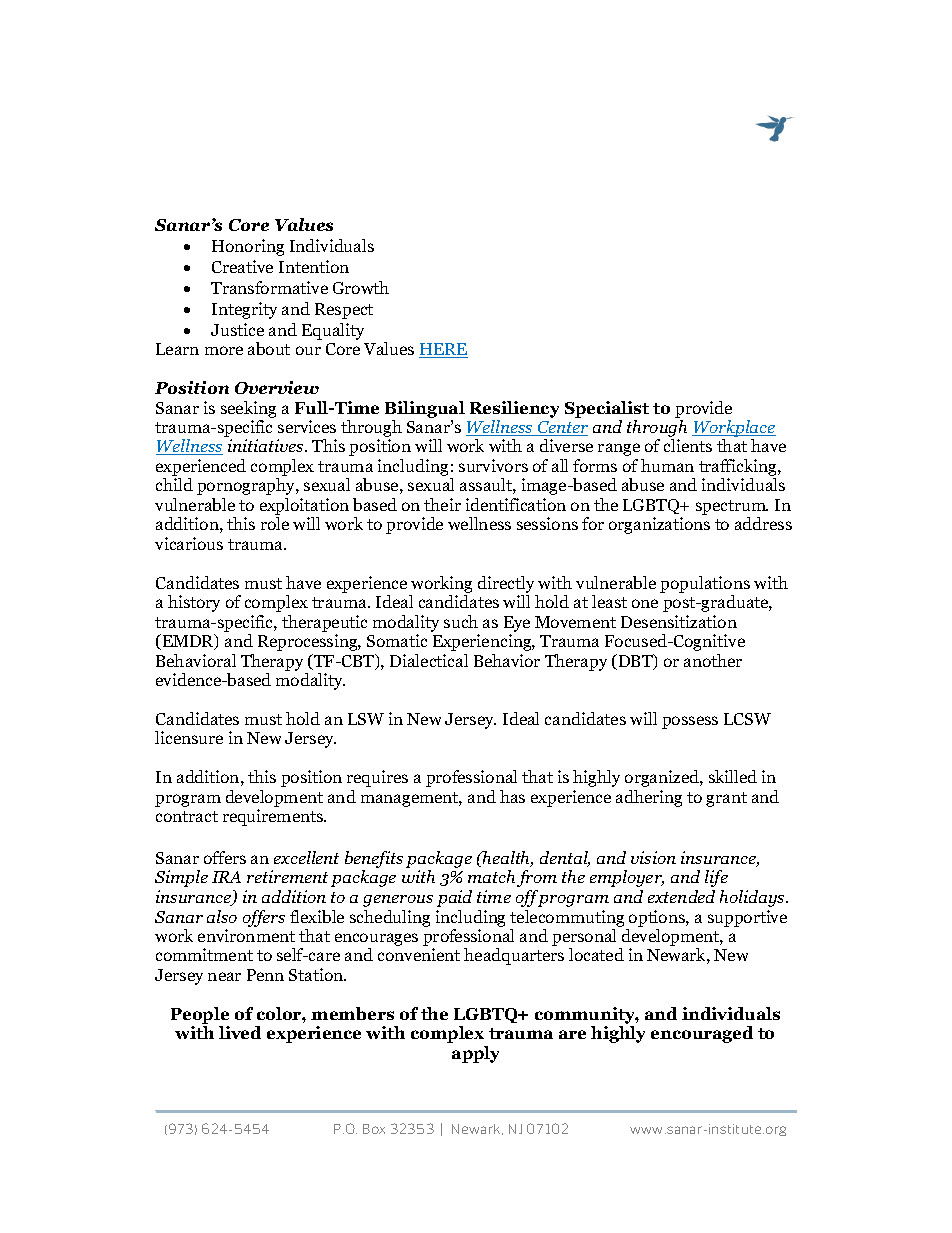 This screenshot has width=952, height=1233. What do you see at coordinates (659, 525) in the screenshot?
I see `organizations` at bounding box center [659, 525].
